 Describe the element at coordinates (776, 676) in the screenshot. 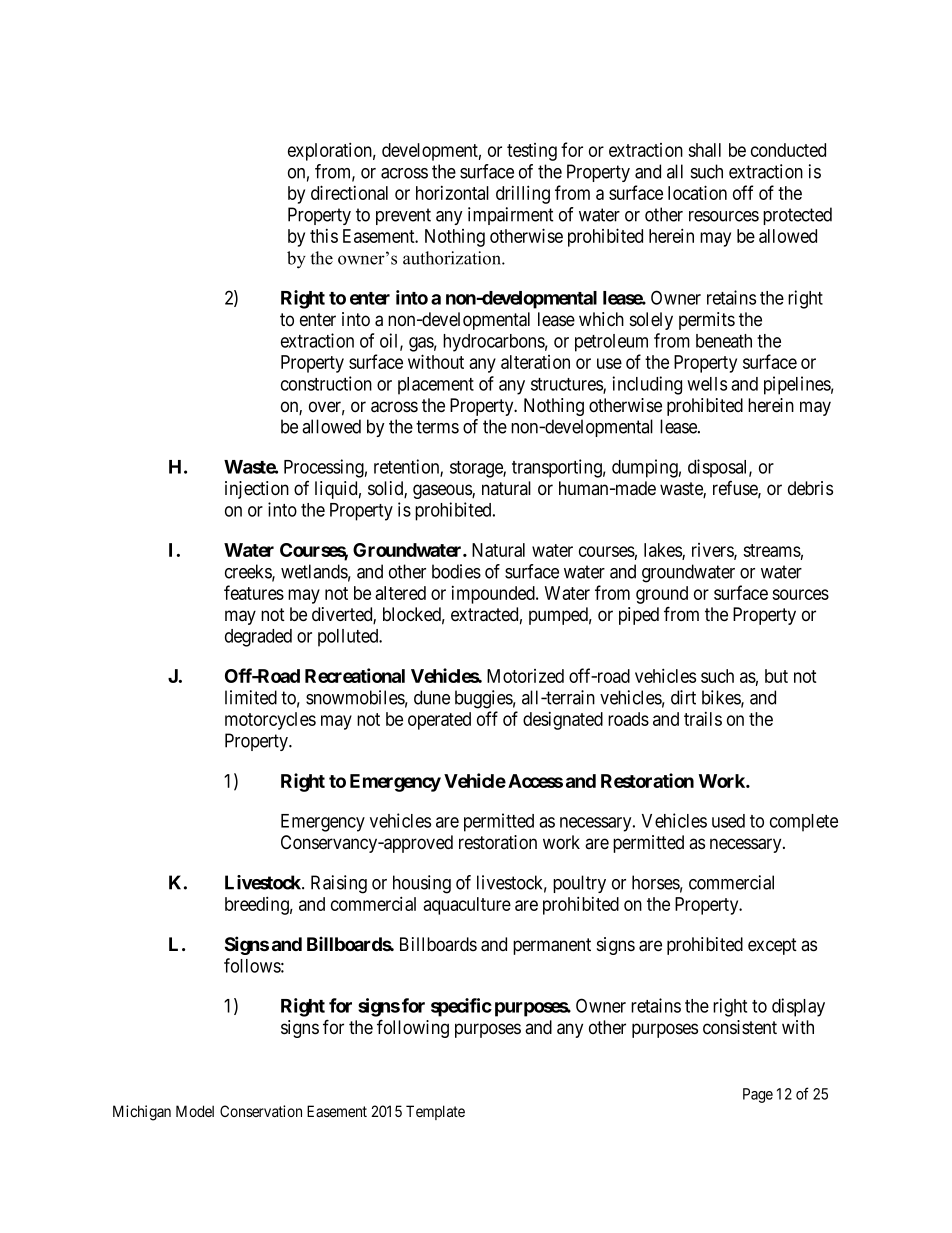

I see `but` at that location.
